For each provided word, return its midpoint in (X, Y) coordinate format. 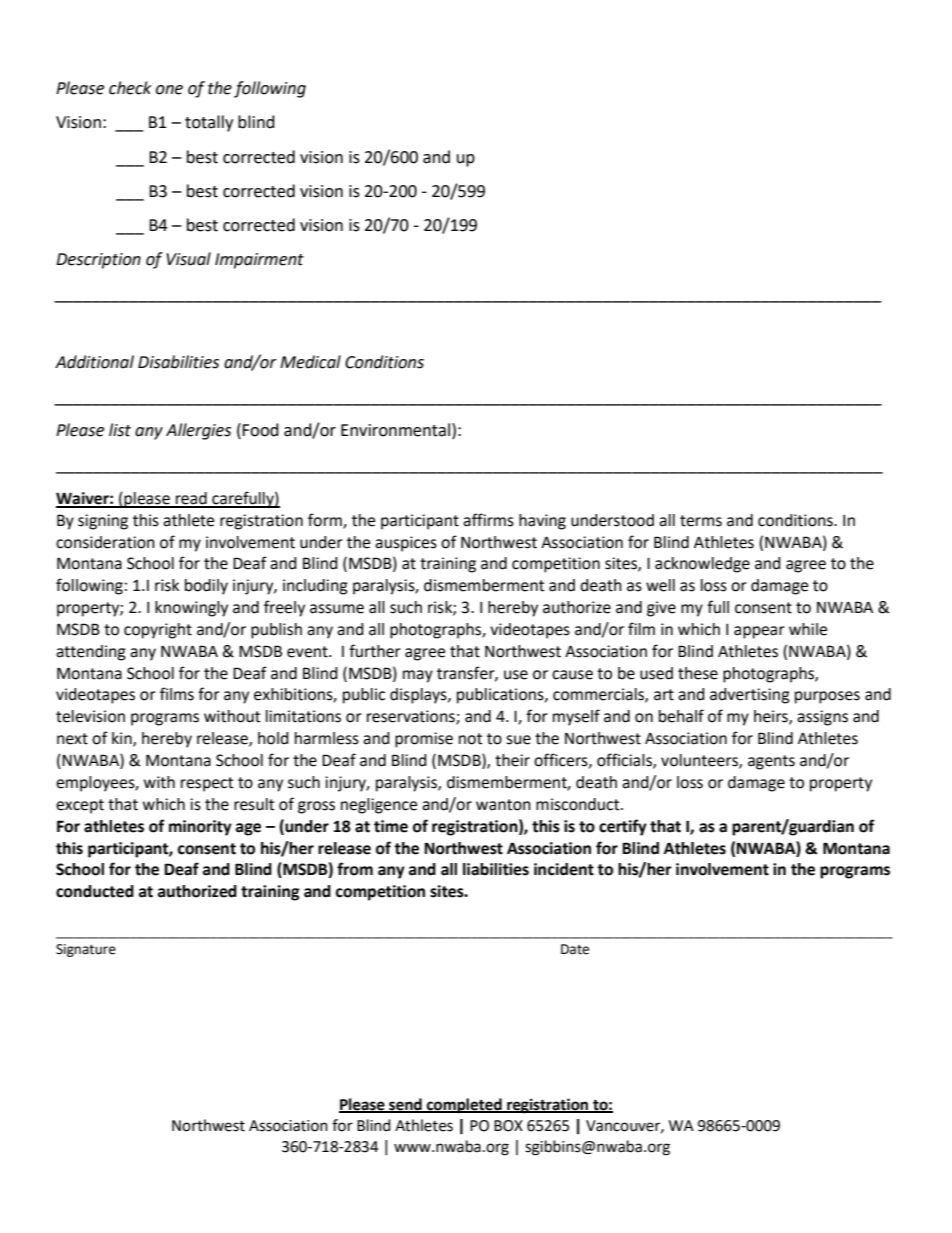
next (72, 739)
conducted (95, 891)
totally (209, 123)
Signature (86, 950)
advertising (750, 696)
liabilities (496, 869)
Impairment (259, 261)
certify (623, 827)
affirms (488, 520)
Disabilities (178, 362)
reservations (412, 717)
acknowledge (702, 565)
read (191, 499)
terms (701, 521)
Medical (310, 362)
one (169, 90)
